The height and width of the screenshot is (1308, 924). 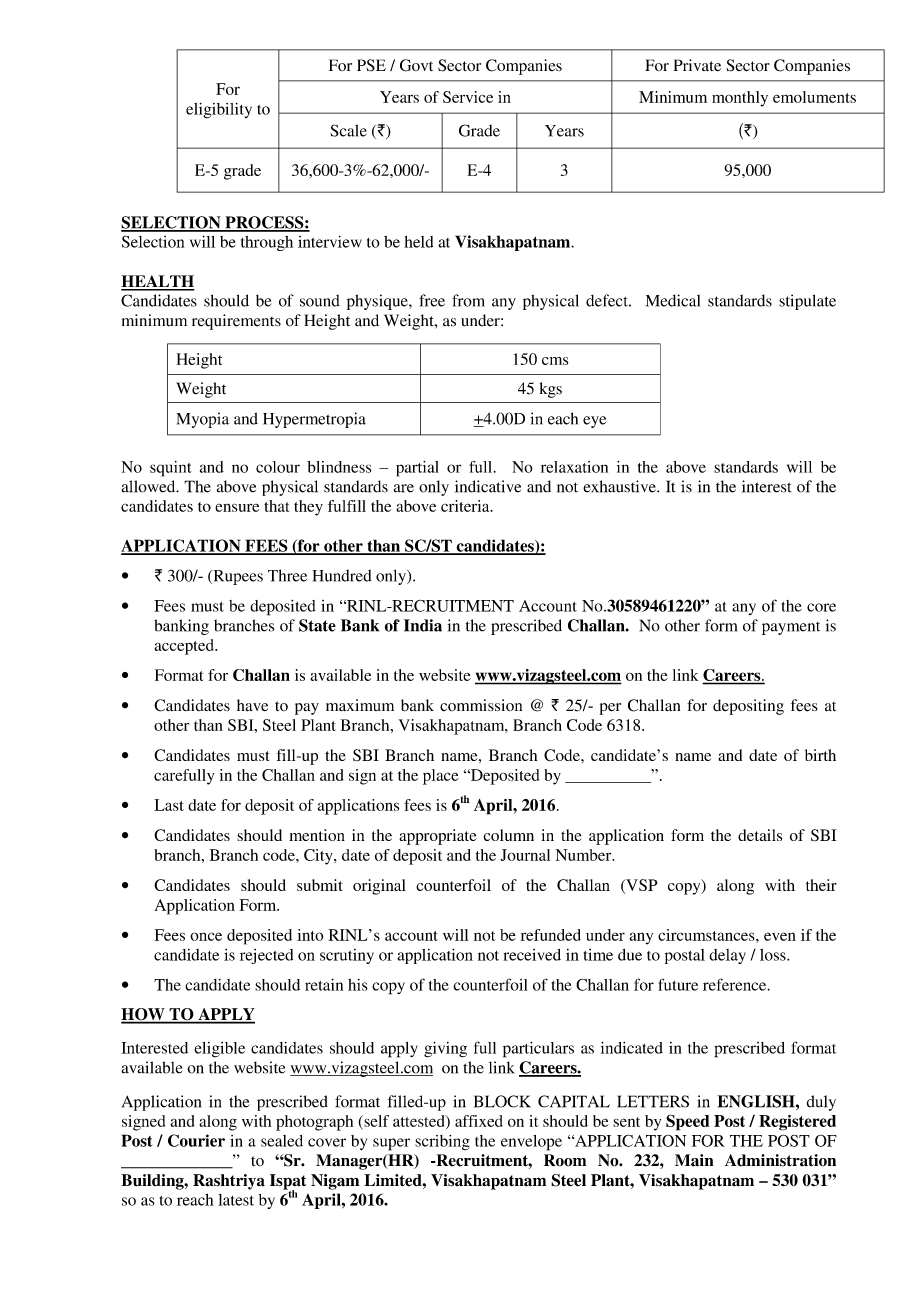 What do you see at coordinates (740, 99) in the screenshot?
I see `monthly` at bounding box center [740, 99].
